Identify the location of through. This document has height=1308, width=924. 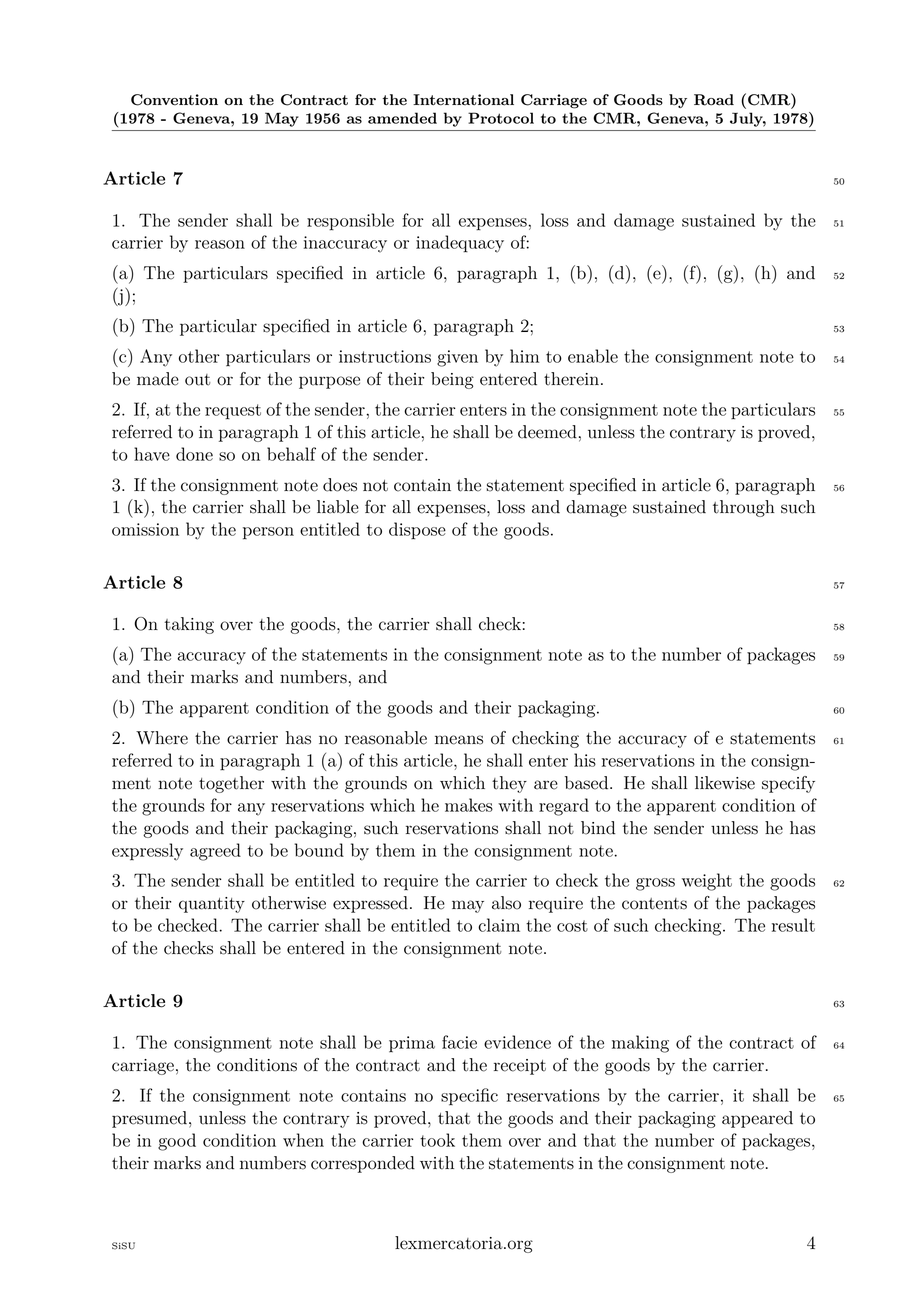
(744, 508).
